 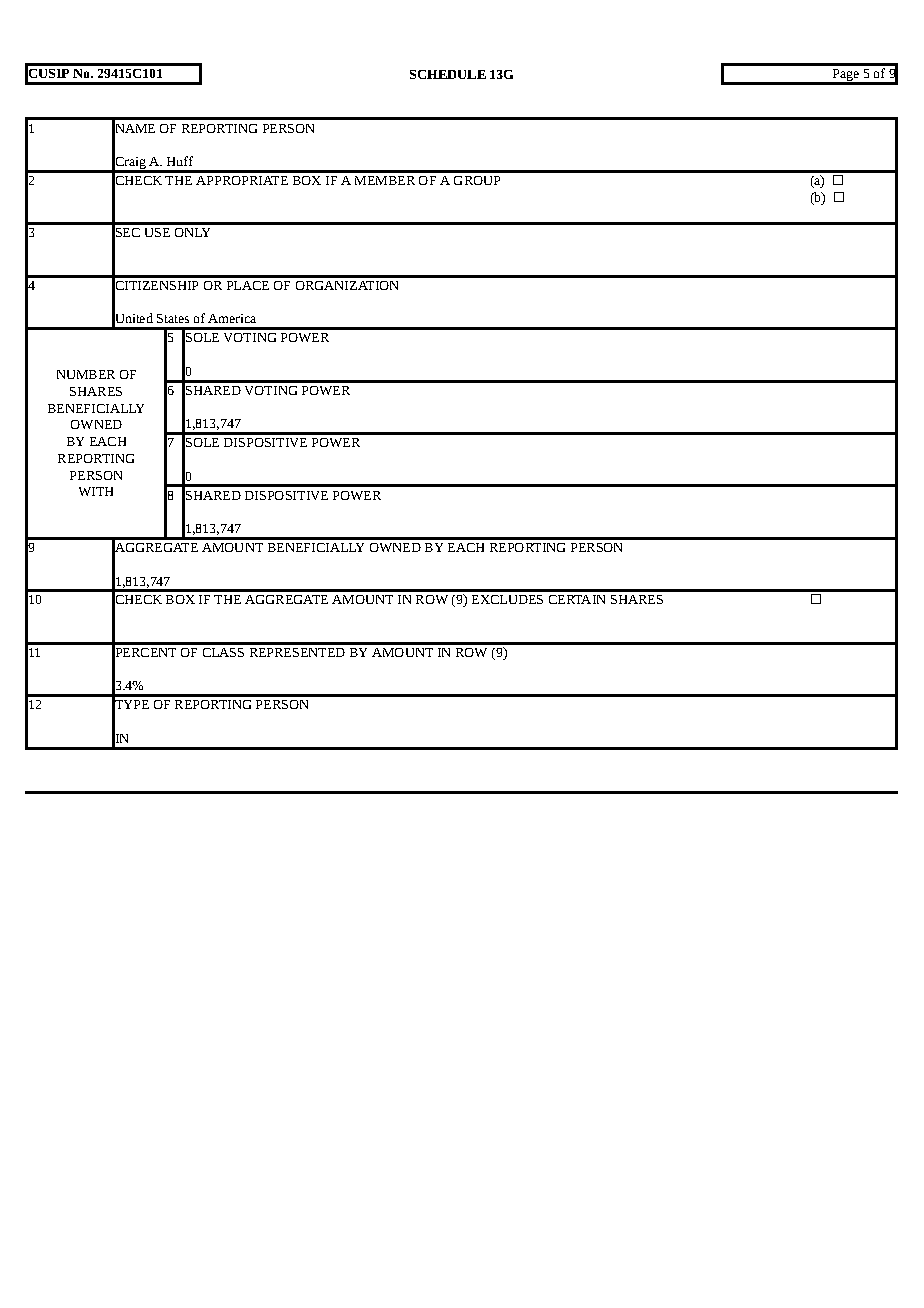 What do you see at coordinates (157, 232) in the document?
I see `USE` at bounding box center [157, 232].
